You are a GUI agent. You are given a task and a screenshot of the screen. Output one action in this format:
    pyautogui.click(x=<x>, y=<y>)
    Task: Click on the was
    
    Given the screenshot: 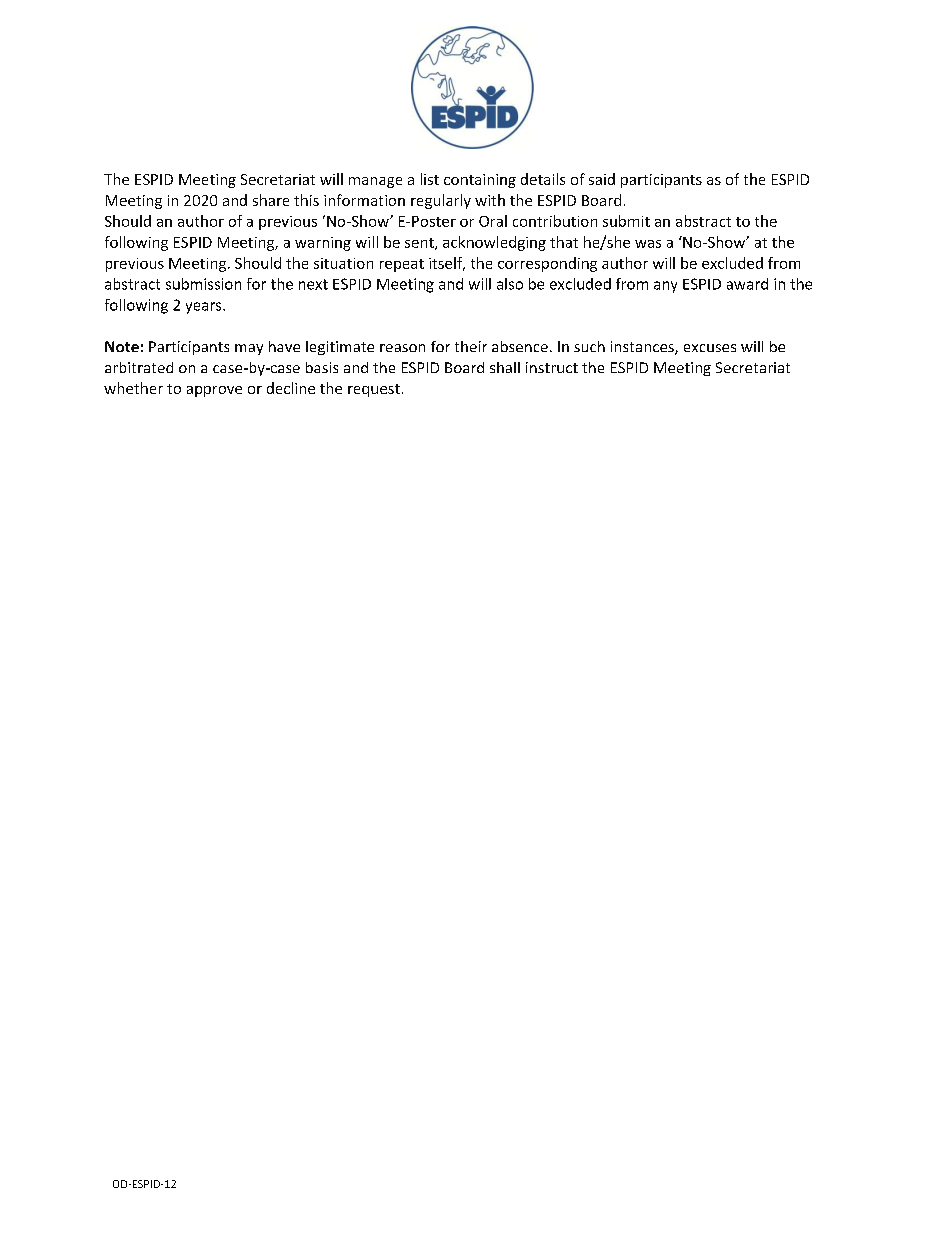 What is the action you would take?
    pyautogui.click(x=648, y=244)
